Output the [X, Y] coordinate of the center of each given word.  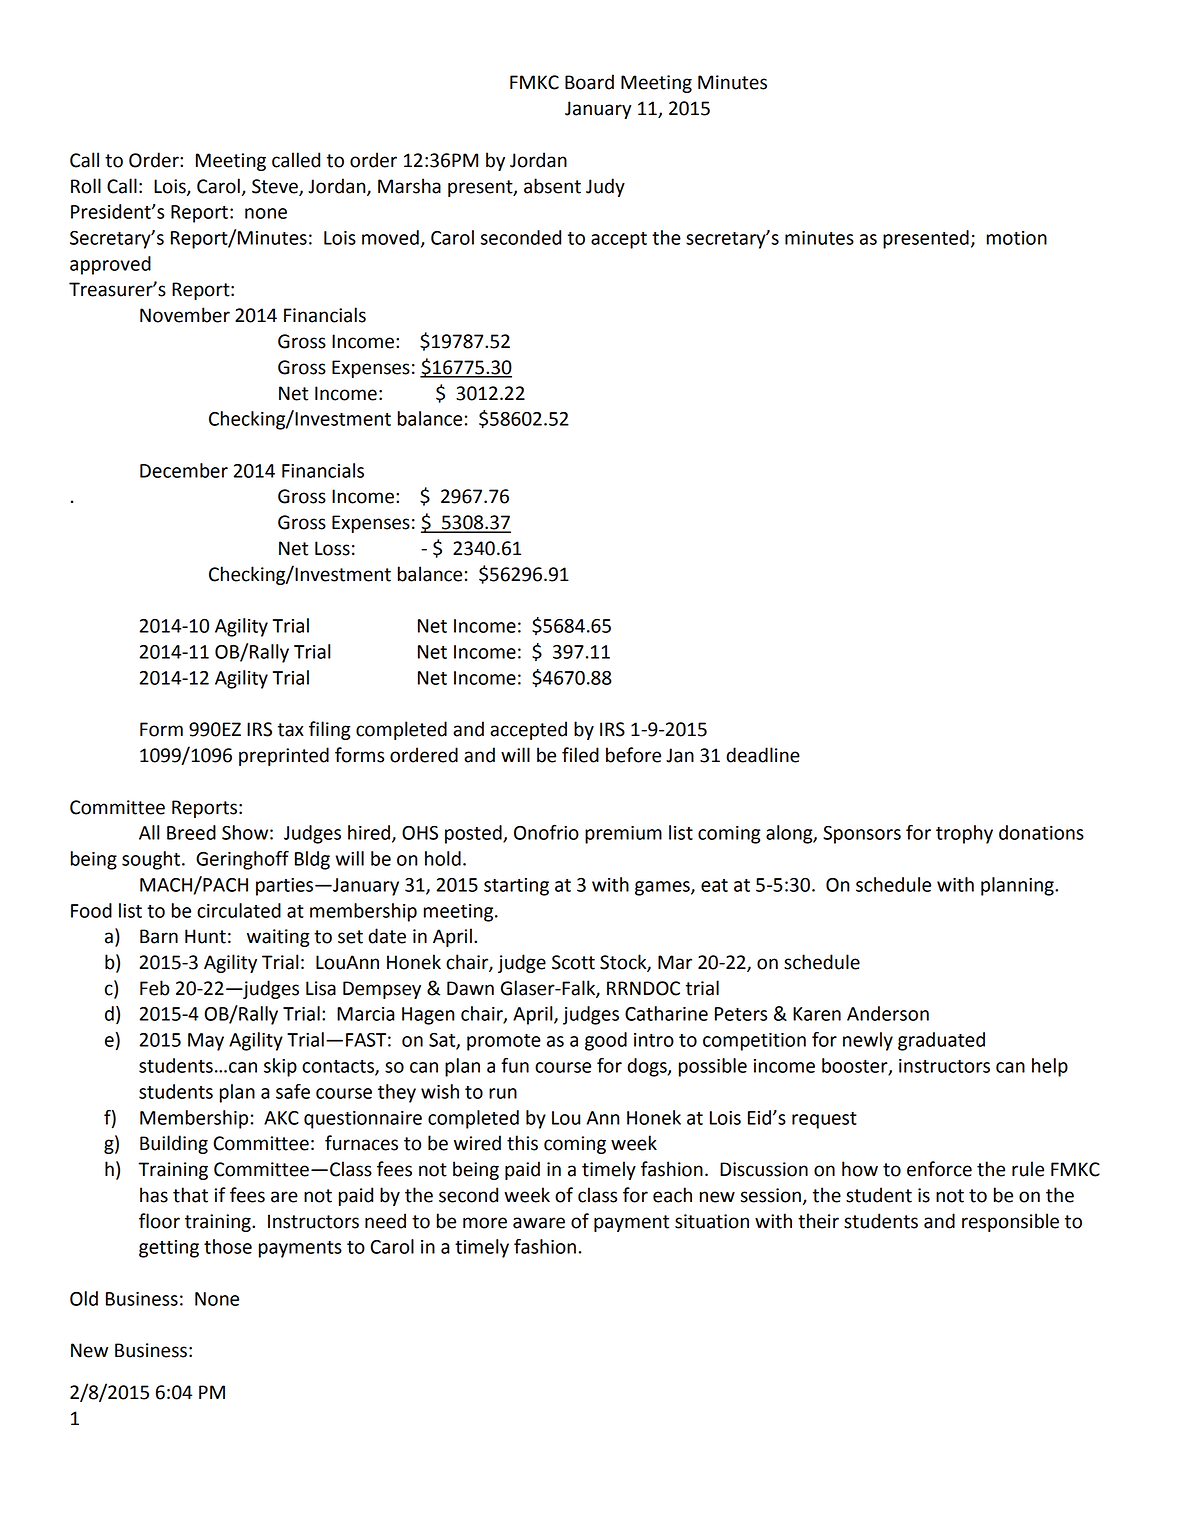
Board [589, 82]
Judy [605, 187]
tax [291, 730]
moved [390, 237]
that [190, 1195]
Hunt [205, 936]
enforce [939, 1169]
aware [539, 1223]
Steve [276, 187]
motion [1017, 238]
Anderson [888, 1013]
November [185, 315]
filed [580, 755]
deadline [763, 755]
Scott [573, 962]
